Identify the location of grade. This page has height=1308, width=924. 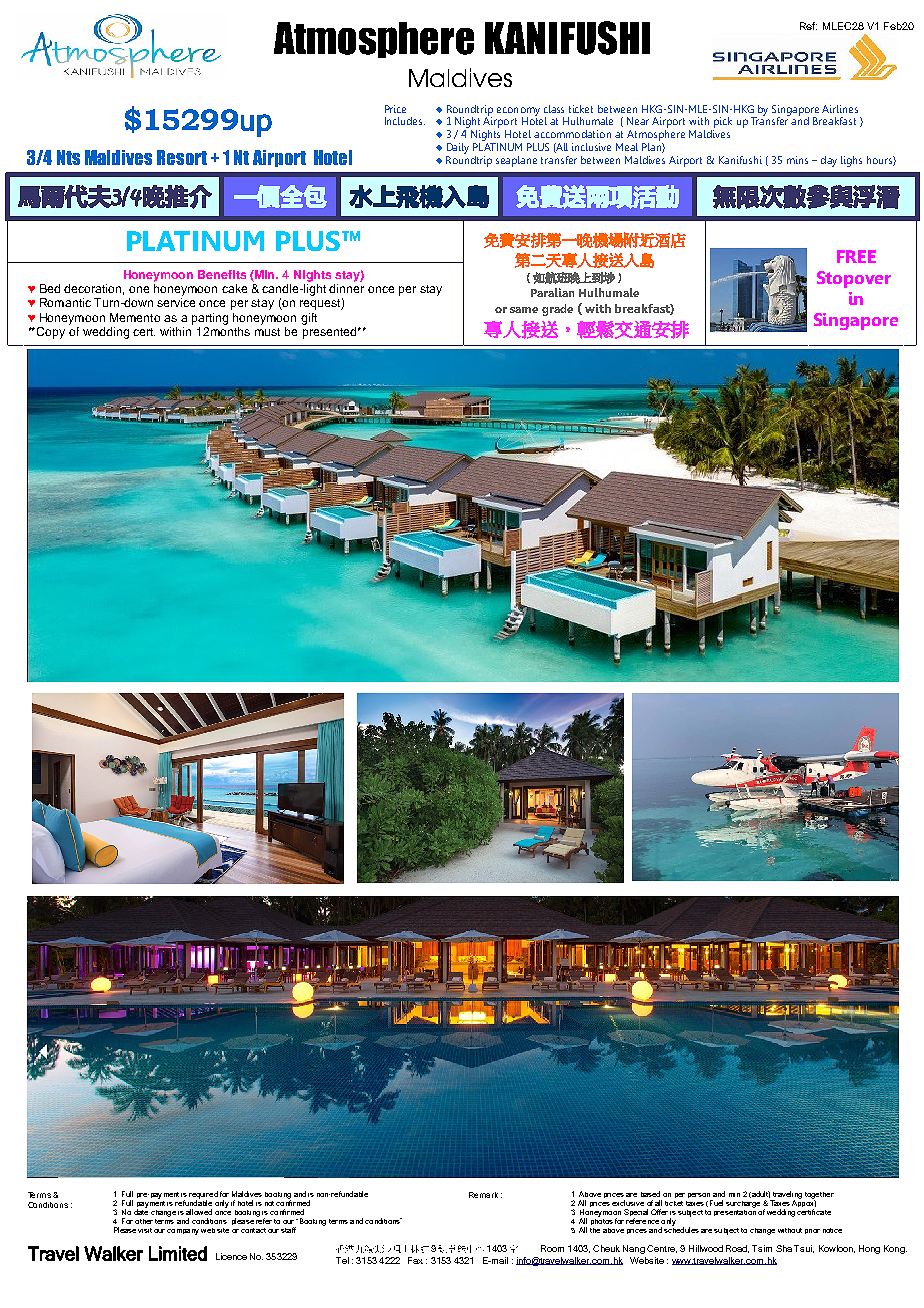
(557, 310).
